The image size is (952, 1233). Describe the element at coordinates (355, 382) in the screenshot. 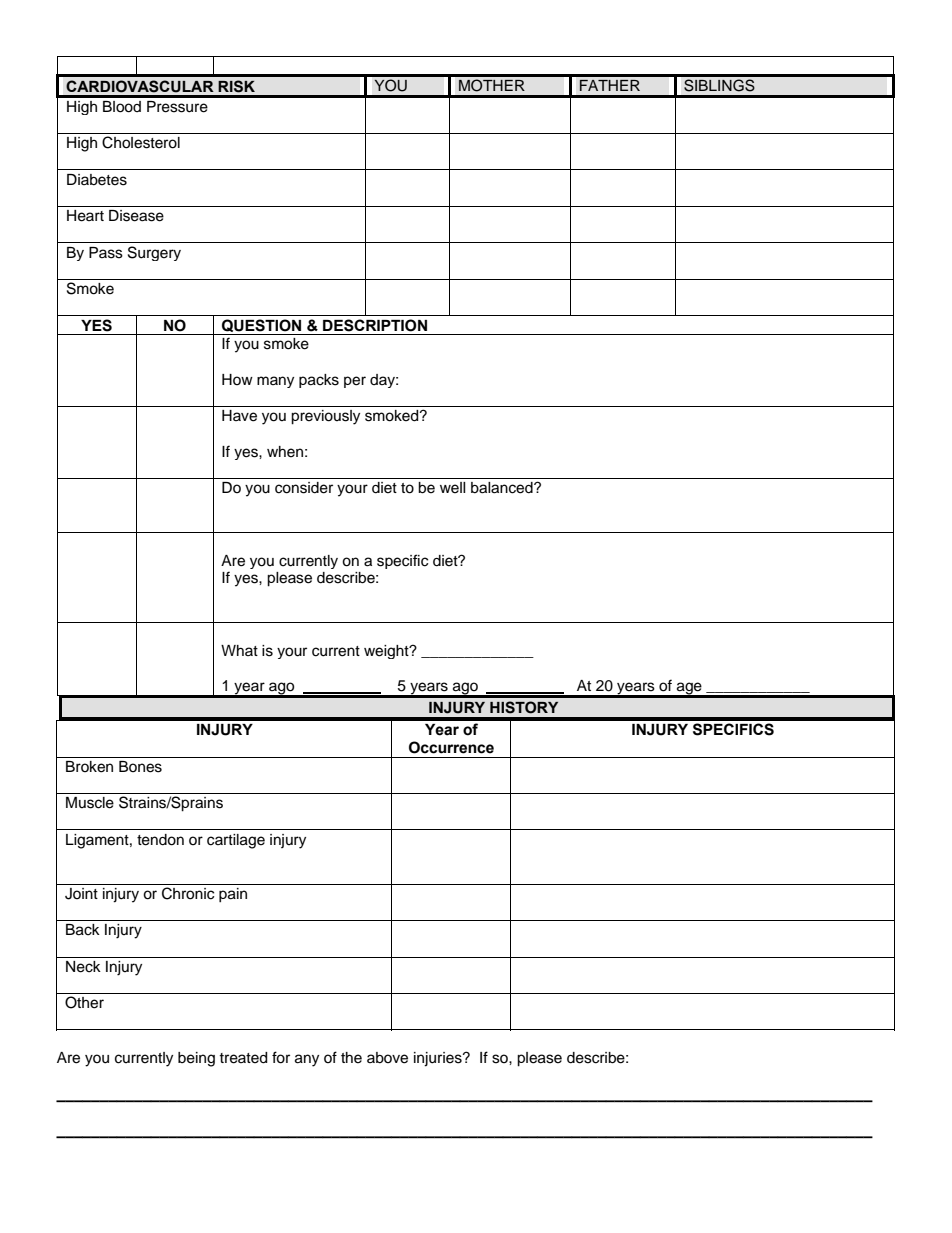

I see `per` at that location.
